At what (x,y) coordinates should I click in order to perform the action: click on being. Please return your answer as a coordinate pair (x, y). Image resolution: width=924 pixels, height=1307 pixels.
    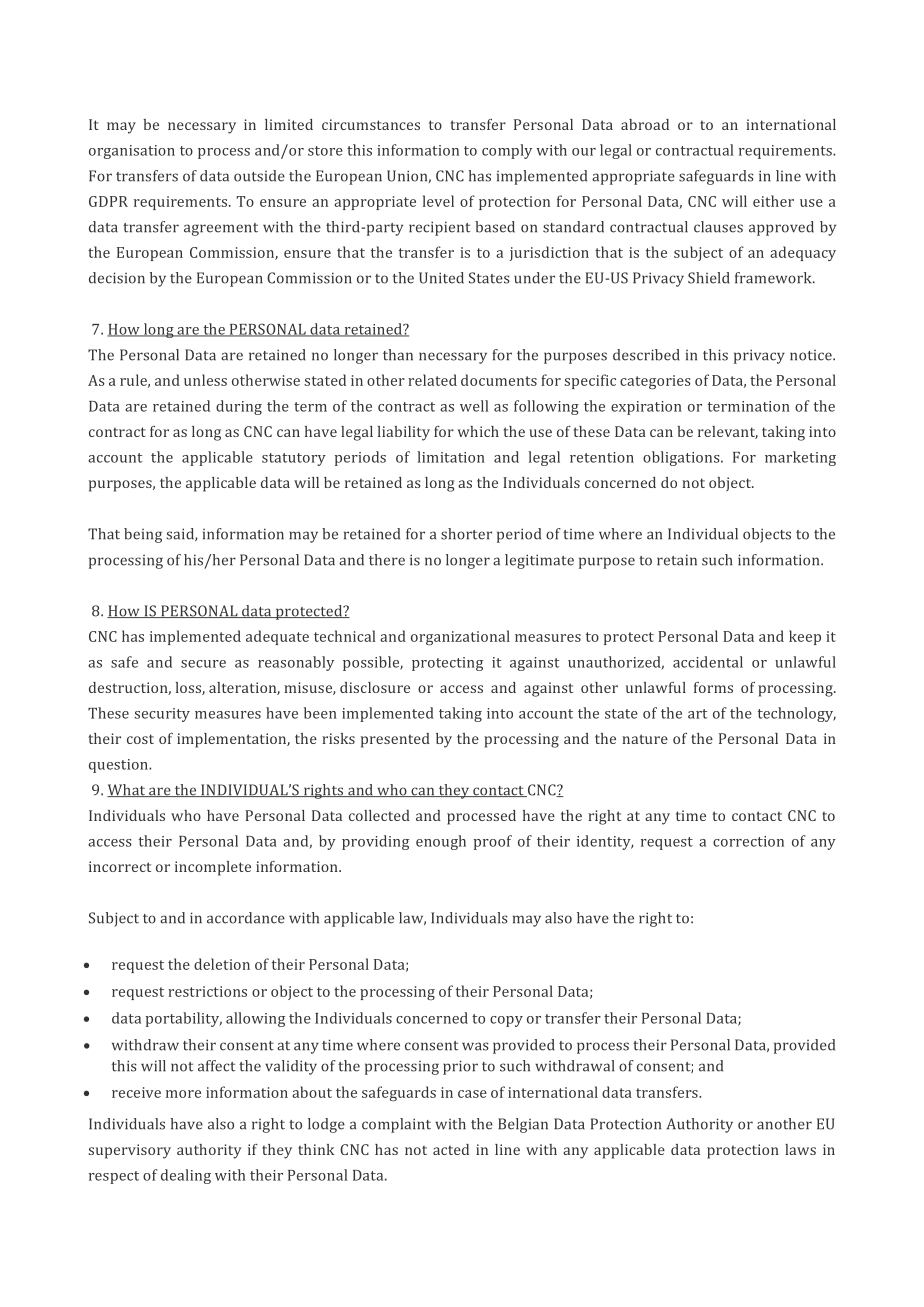
    Looking at the image, I should click on (143, 535).
